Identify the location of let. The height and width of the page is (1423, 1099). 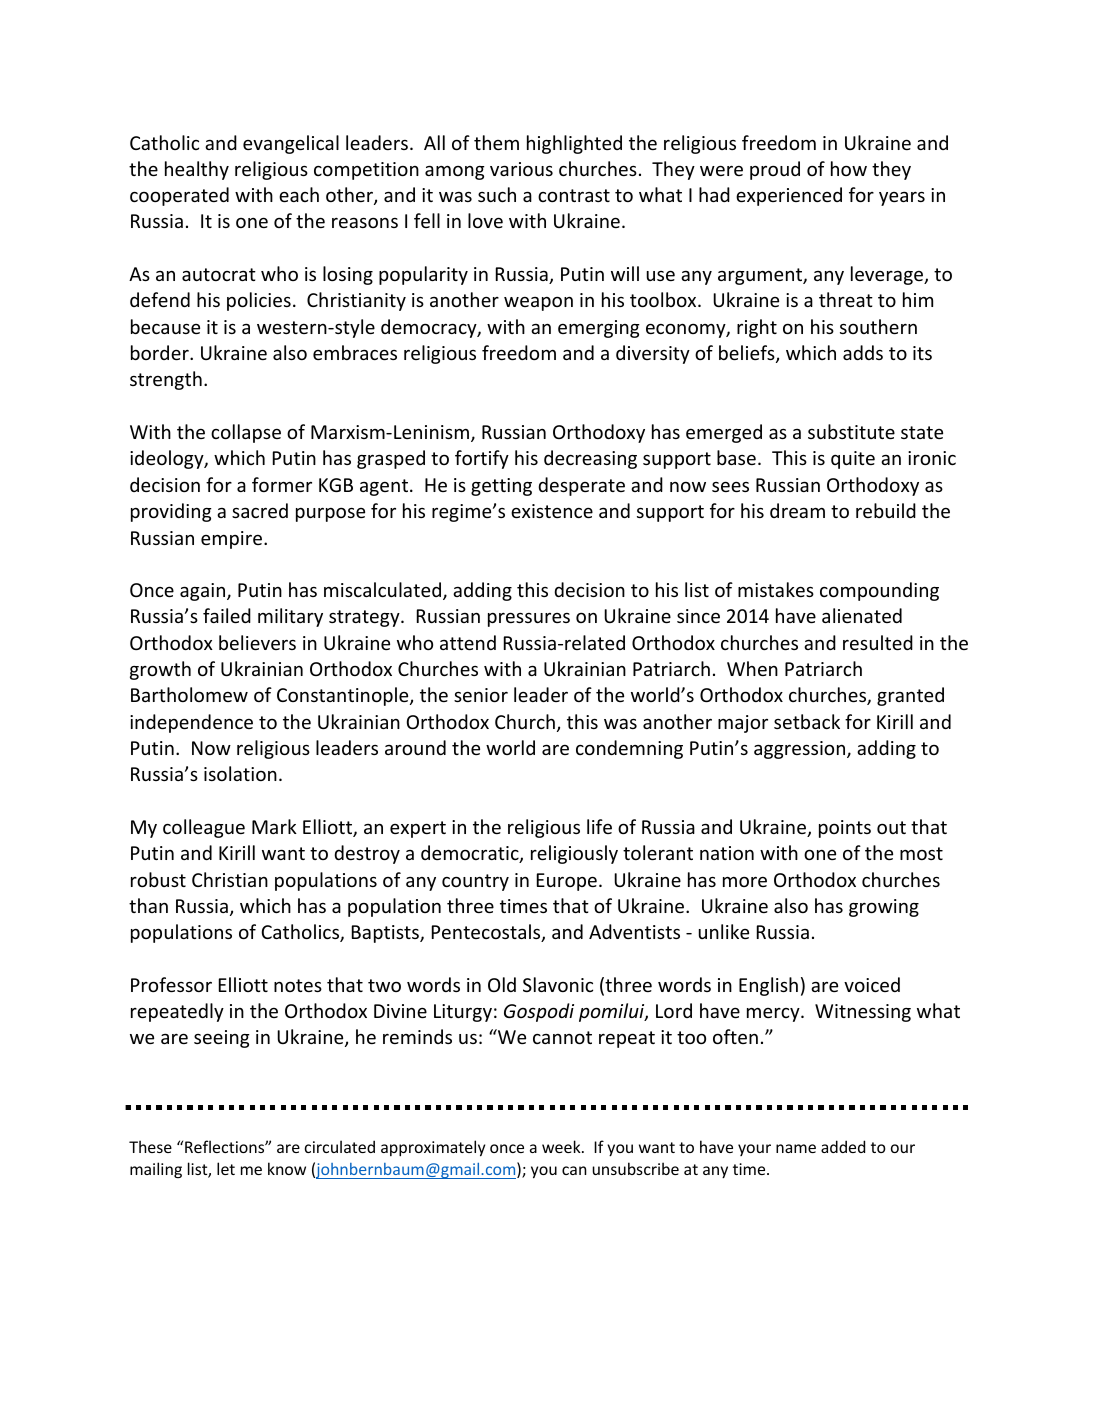
(226, 1168).
